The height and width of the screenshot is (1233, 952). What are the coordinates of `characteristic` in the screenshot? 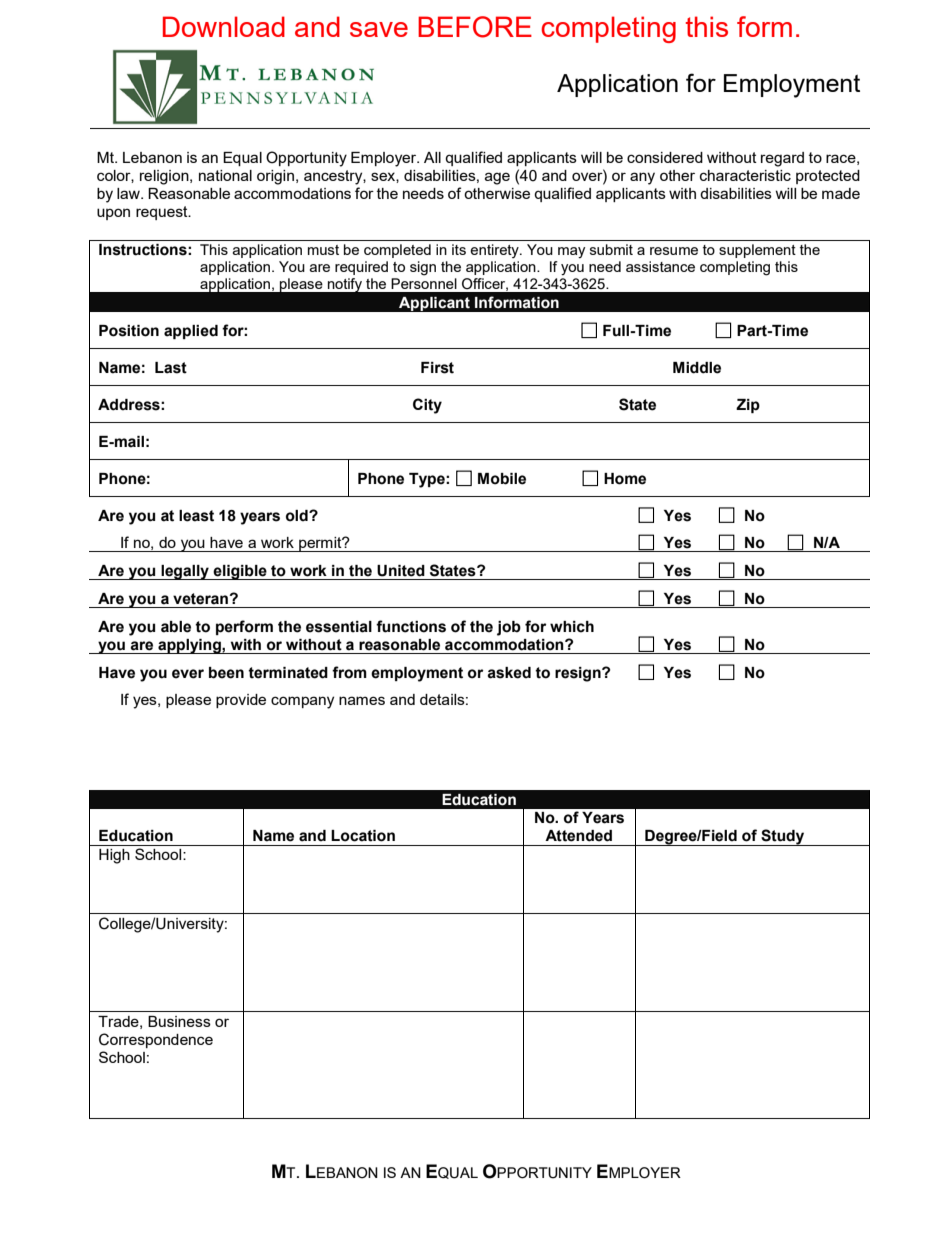 It's located at (745, 175).
